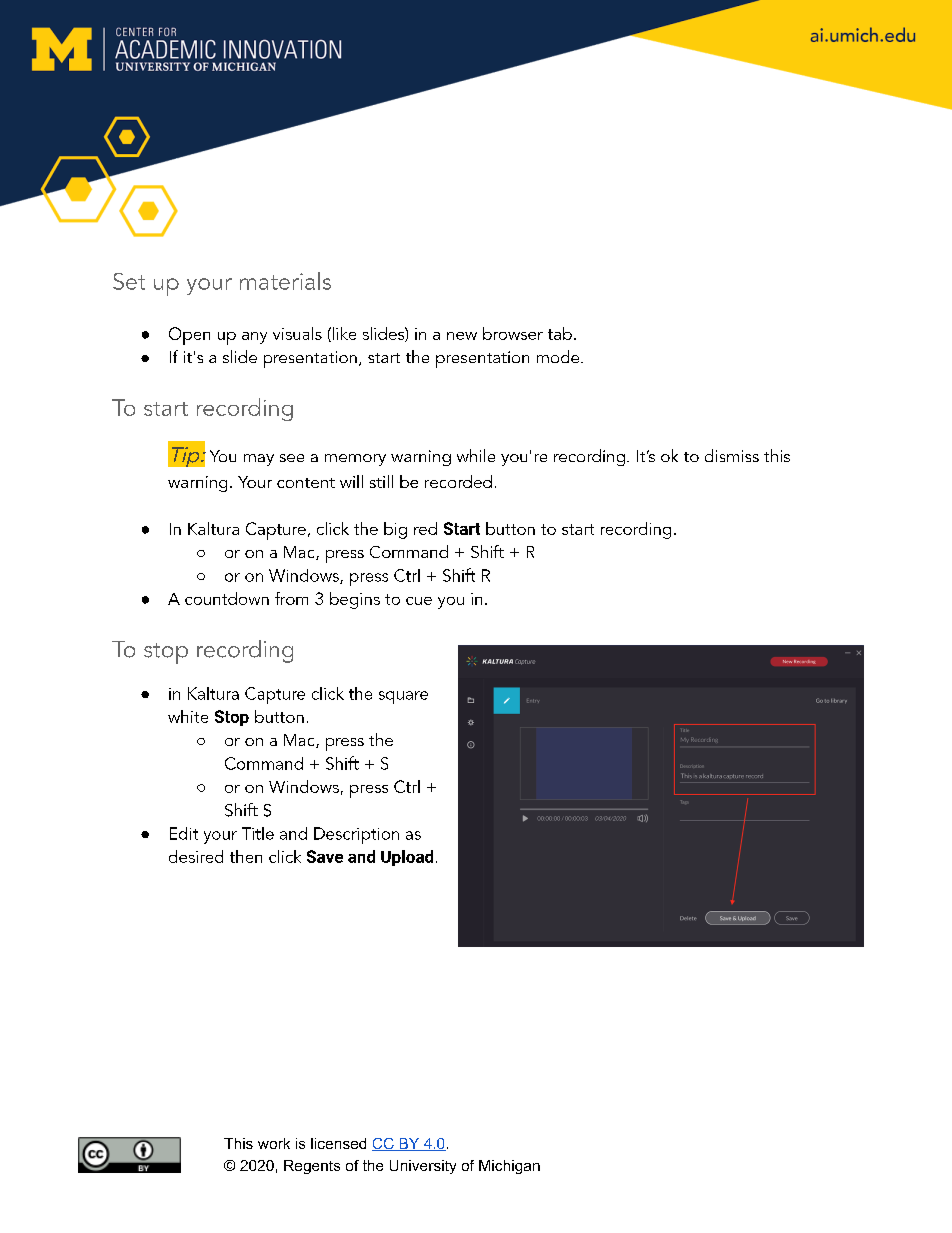  I want to click on desired, so click(196, 856).
